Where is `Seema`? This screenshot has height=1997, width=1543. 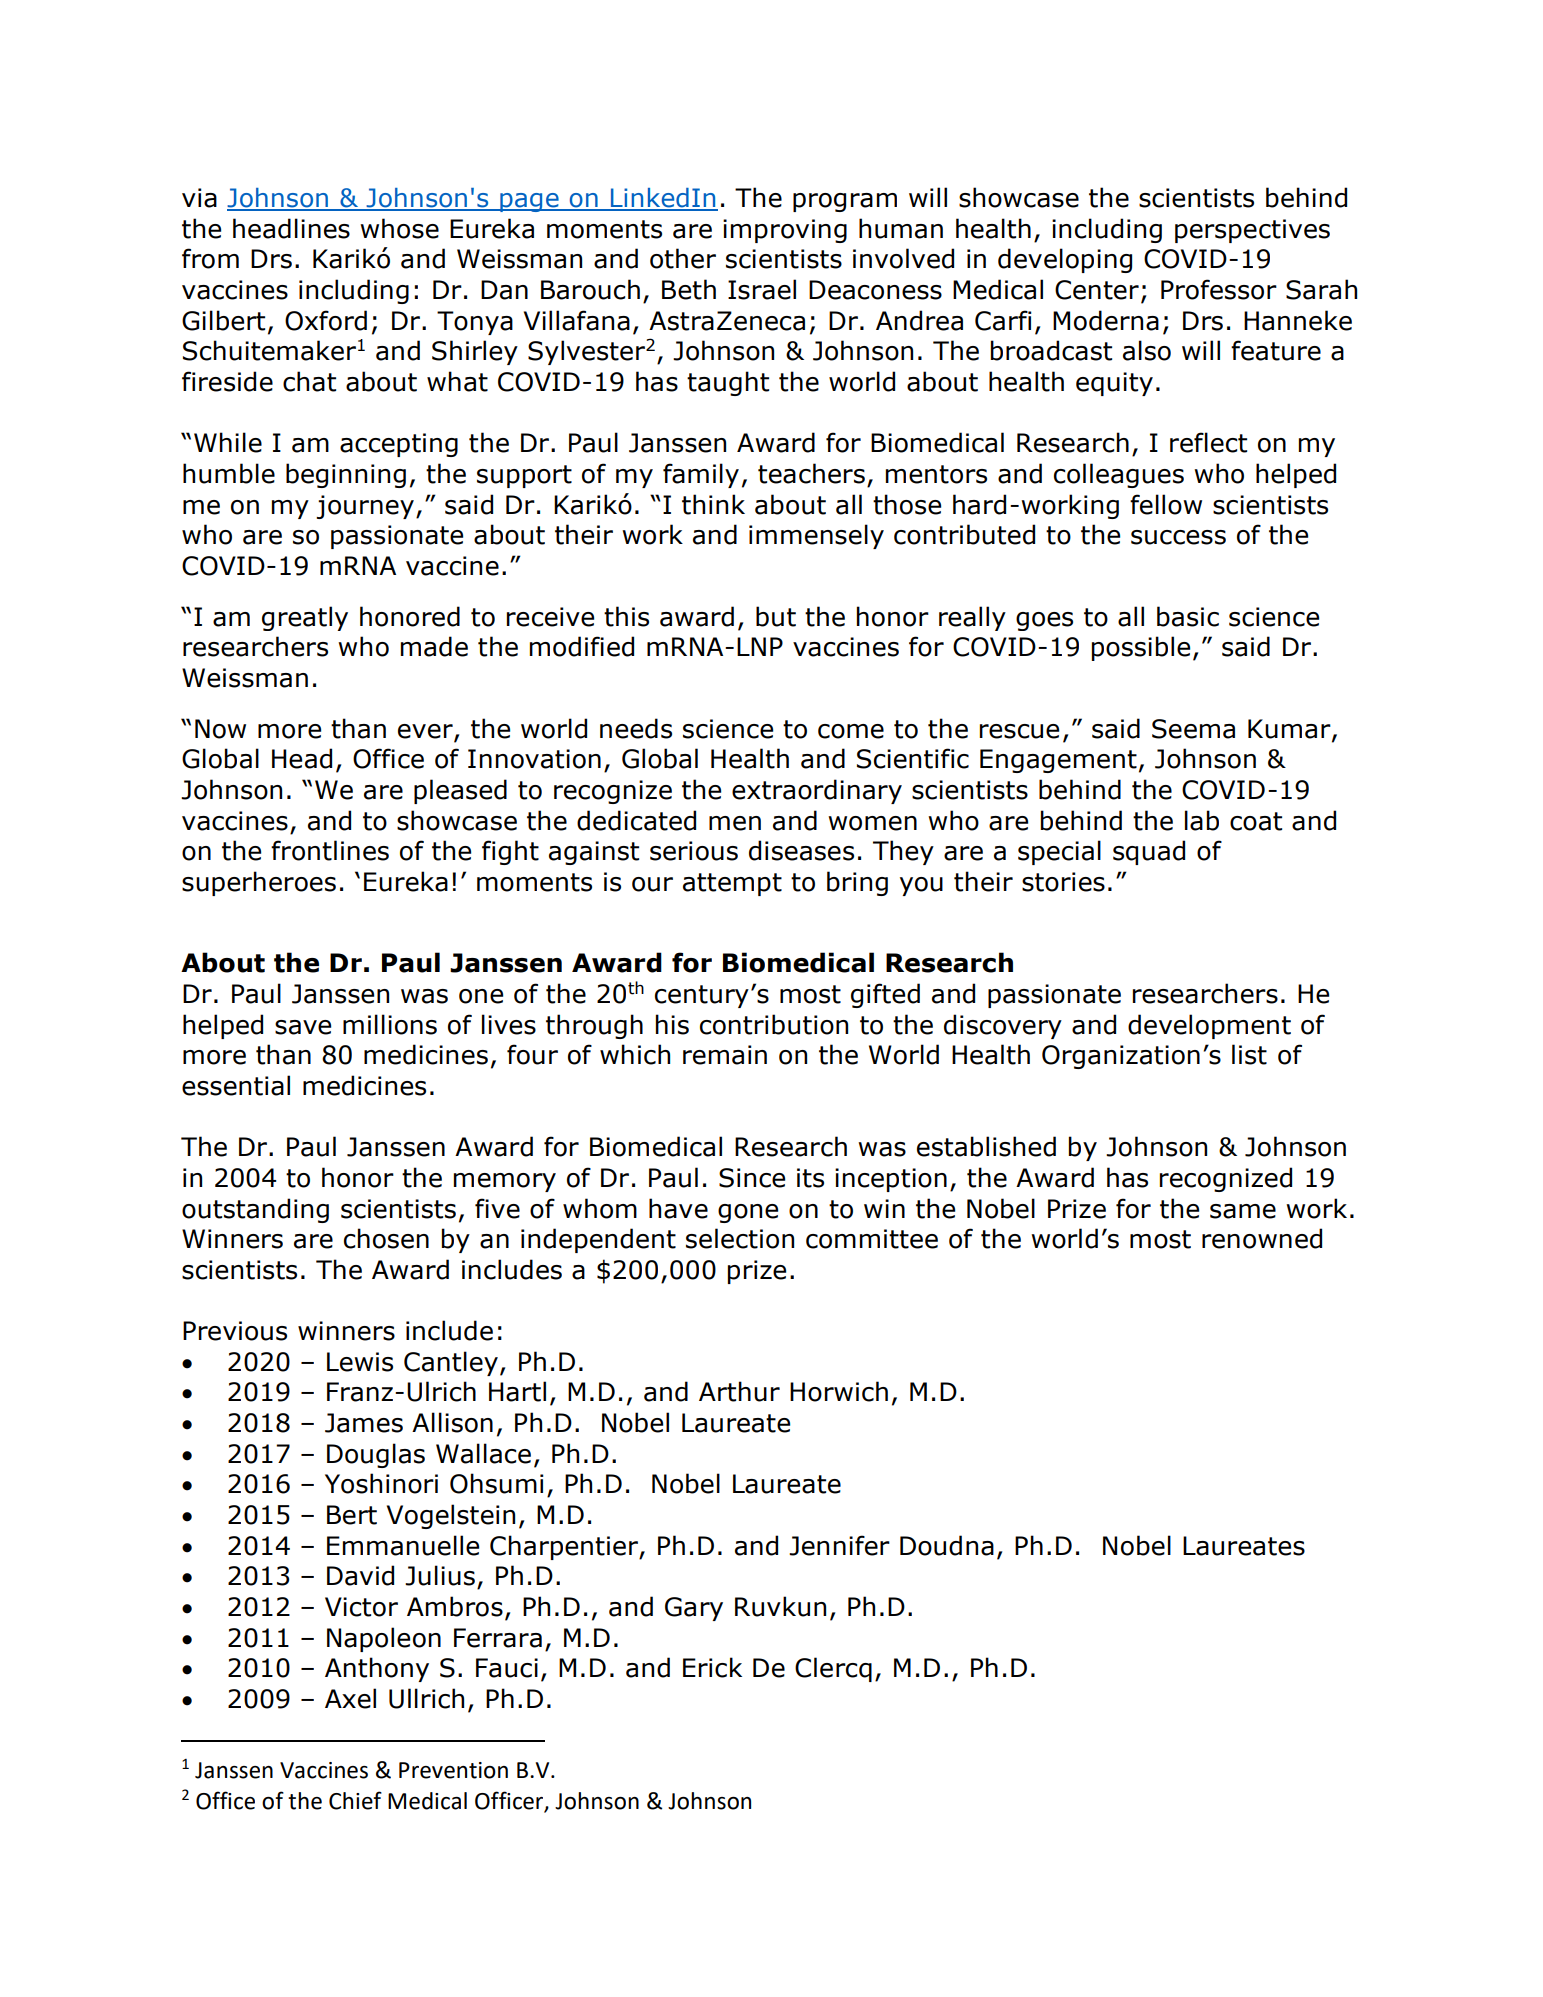
Seema is located at coordinates (1193, 729).
